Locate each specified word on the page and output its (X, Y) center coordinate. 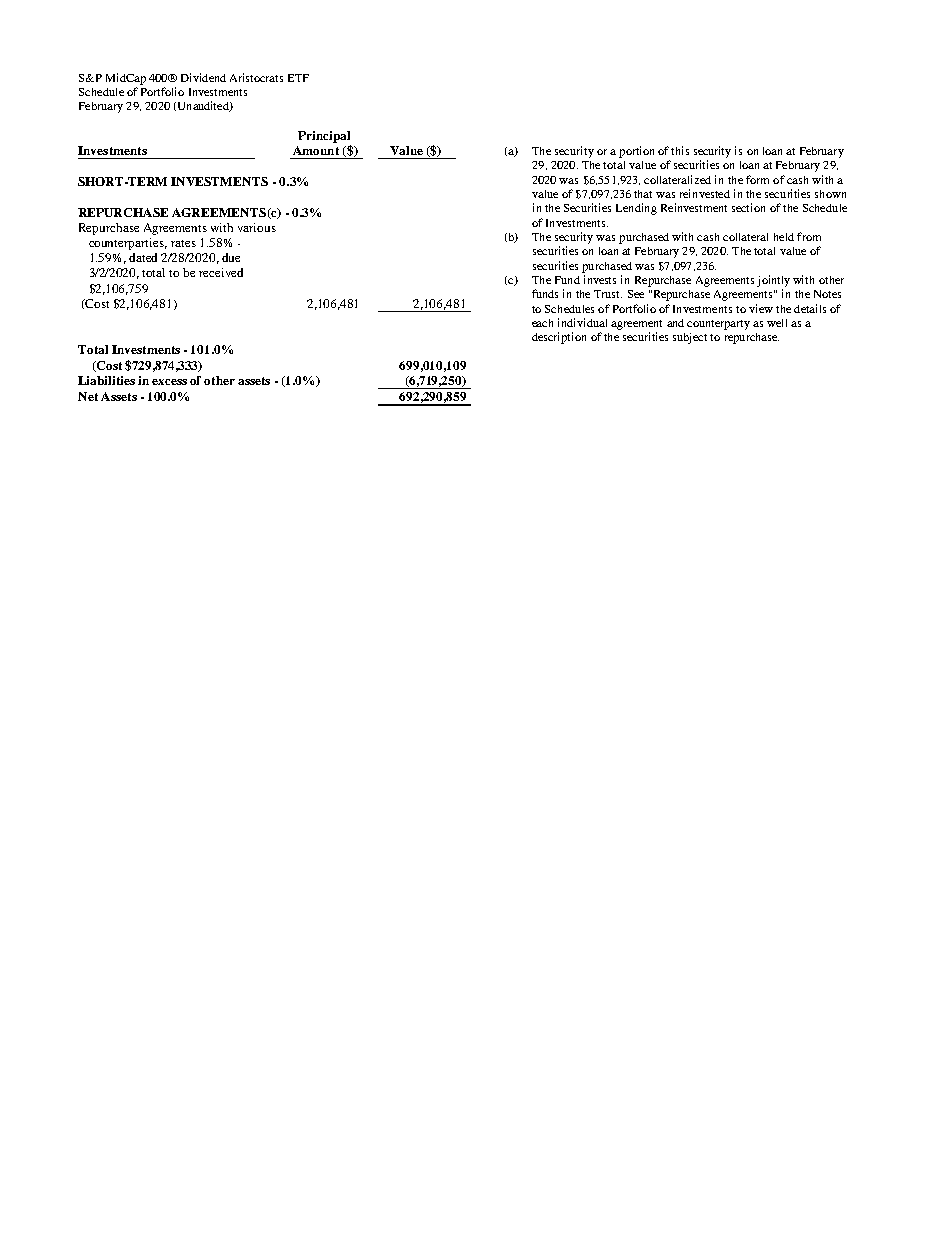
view (761, 308)
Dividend (203, 77)
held (784, 237)
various (257, 227)
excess (169, 382)
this (680, 150)
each (542, 323)
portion (636, 152)
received (221, 272)
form (757, 179)
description (559, 338)
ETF (298, 78)
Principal (324, 137)
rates (183, 243)
